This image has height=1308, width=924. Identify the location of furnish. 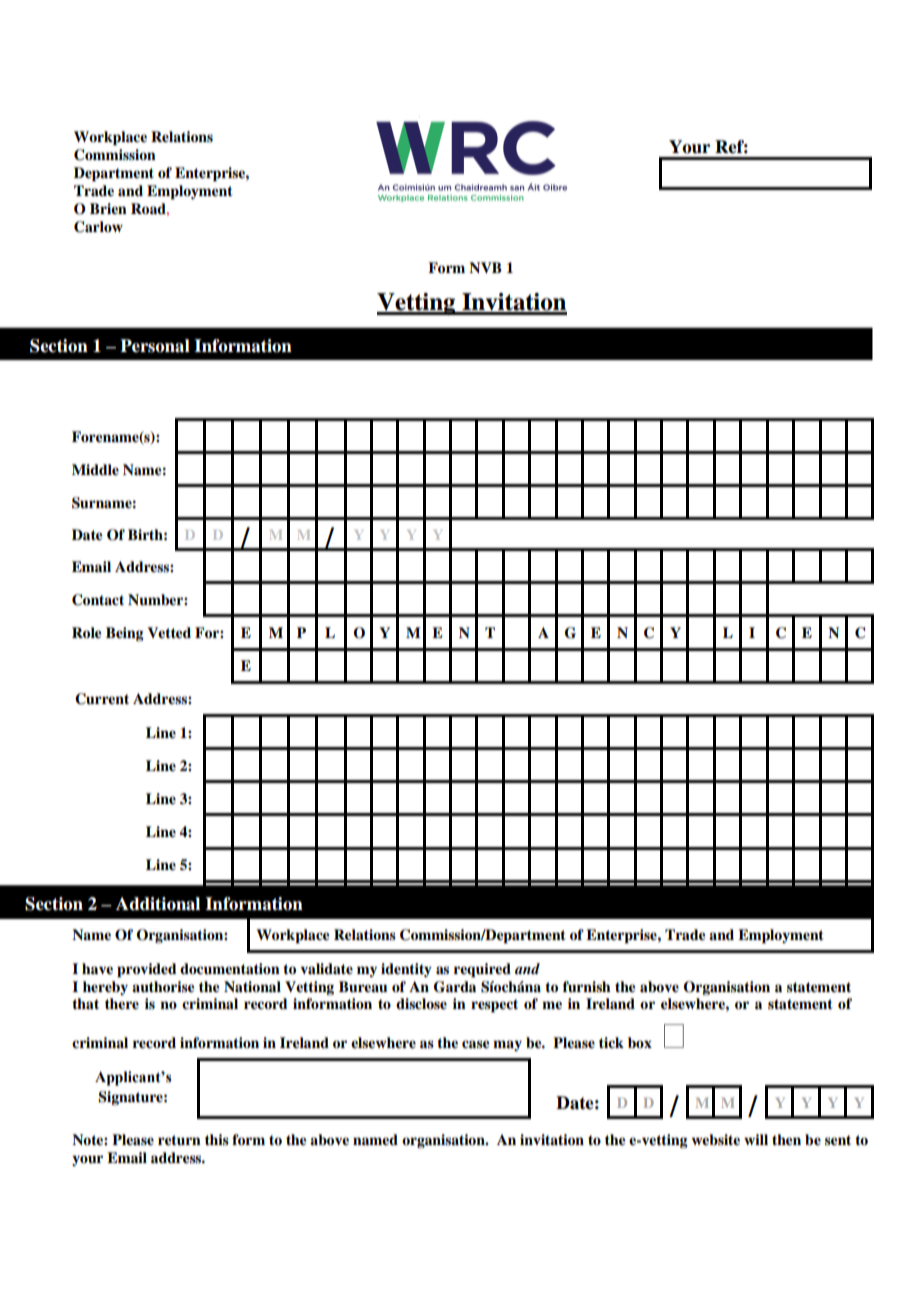
(587, 986).
